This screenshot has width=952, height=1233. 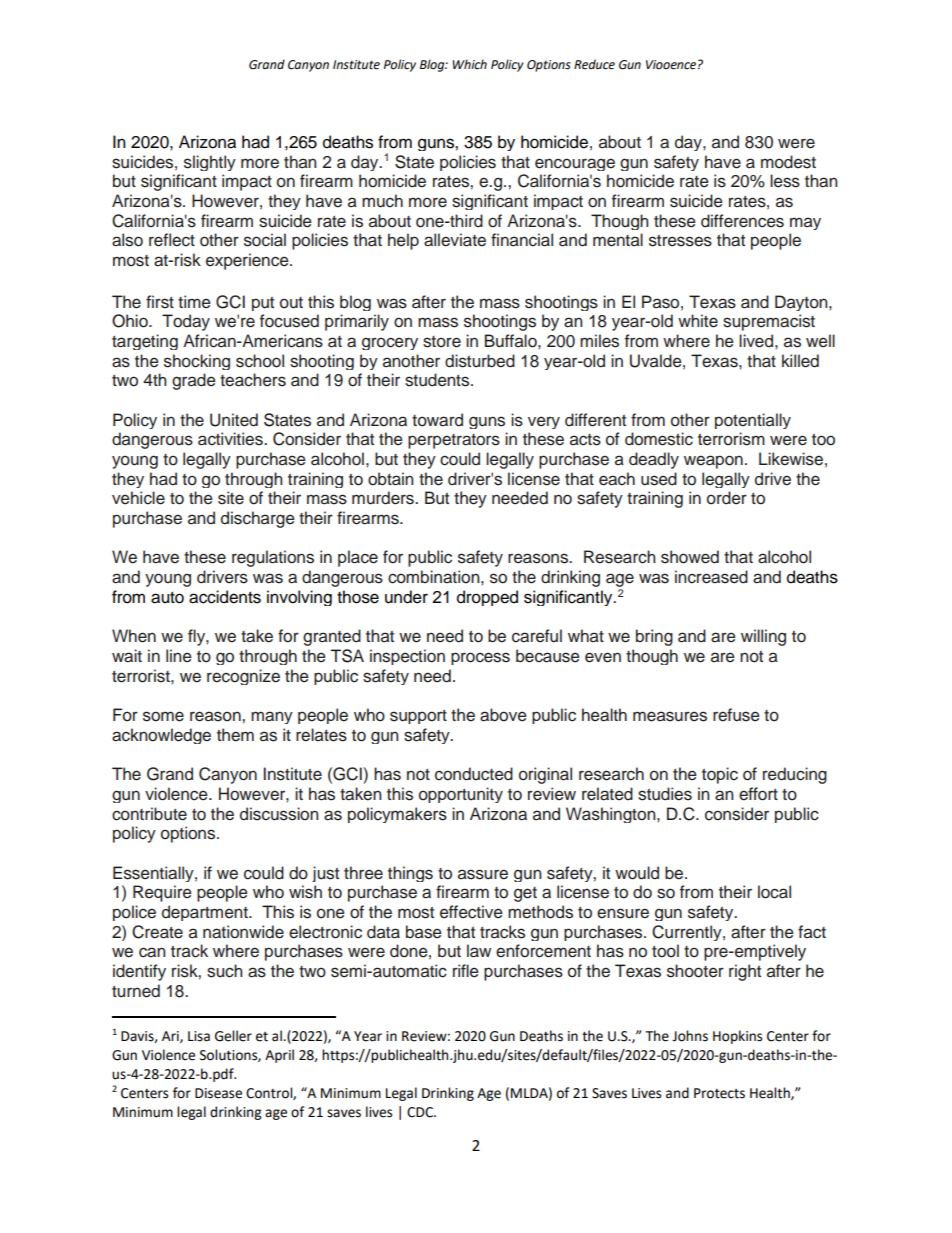 I want to click on potentially, so click(x=753, y=421).
